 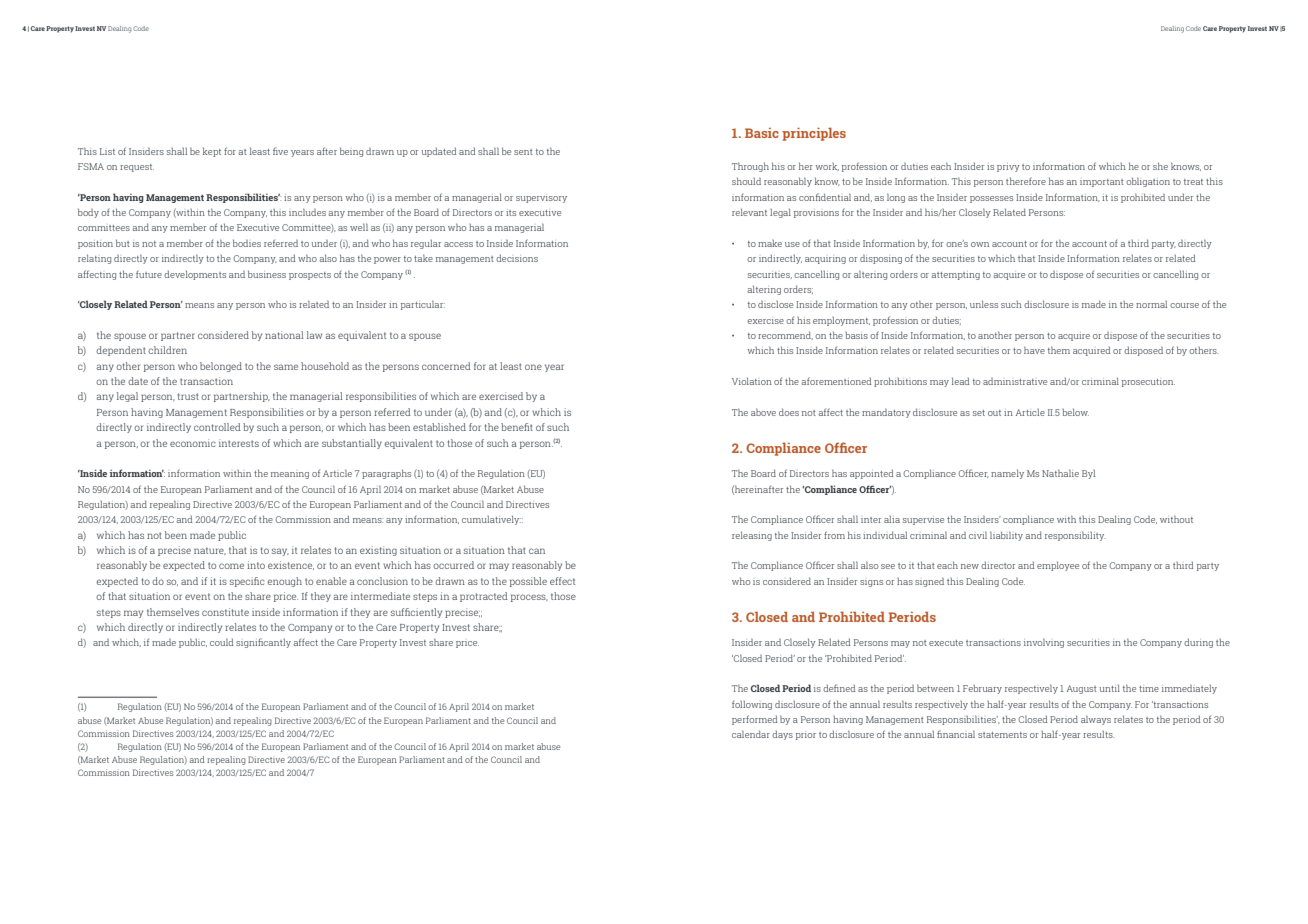 I want to click on below, so click(x=1076, y=412).
